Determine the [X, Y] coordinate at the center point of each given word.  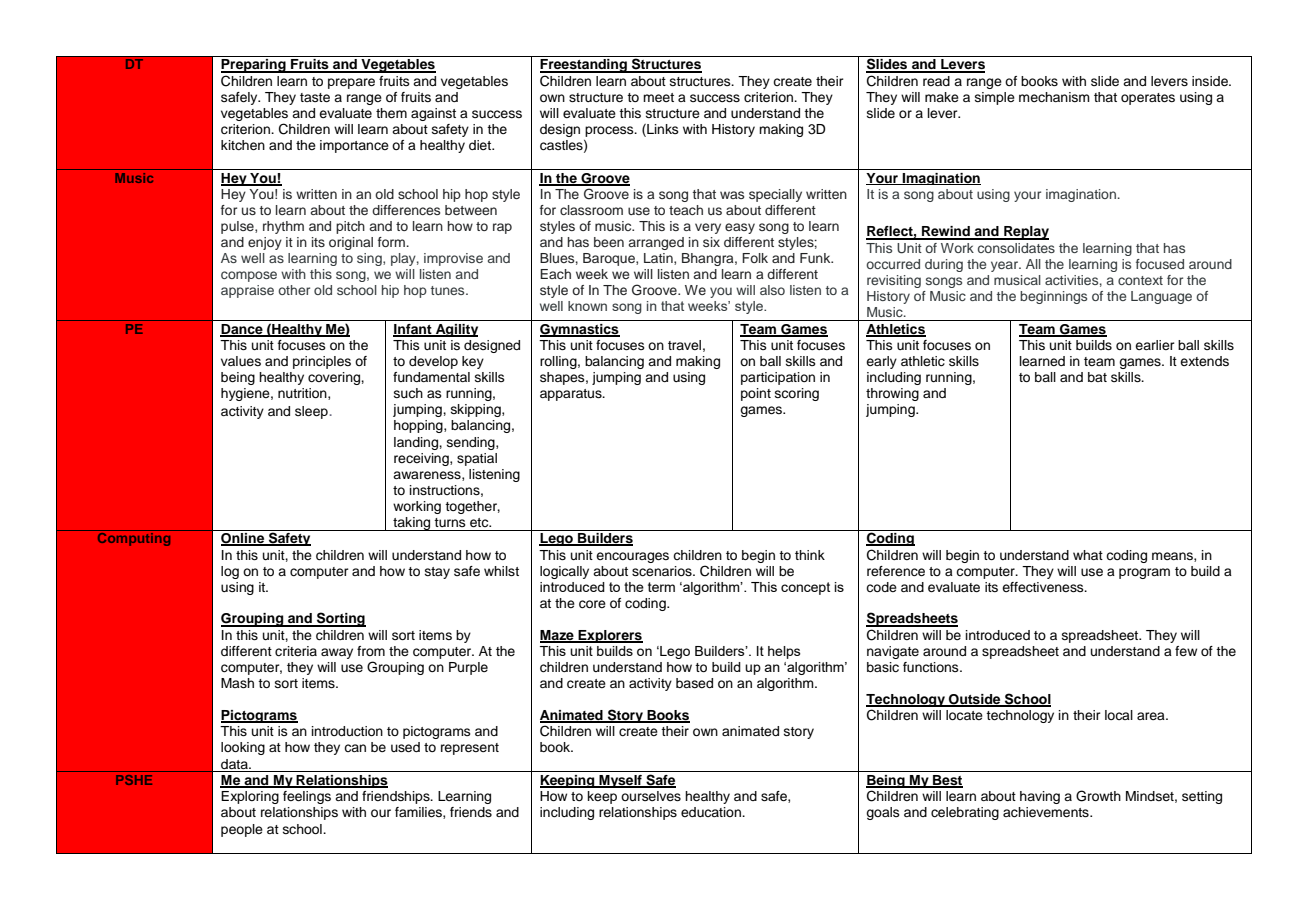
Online [244, 539]
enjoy [265, 243]
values [241, 361]
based [694, 683]
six [711, 242]
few [1186, 651]
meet [658, 97]
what [1088, 555]
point [756, 394]
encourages [632, 557]
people [242, 830]
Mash [237, 683]
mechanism [1054, 97]
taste [315, 97]
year [1006, 266]
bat [1097, 377]
